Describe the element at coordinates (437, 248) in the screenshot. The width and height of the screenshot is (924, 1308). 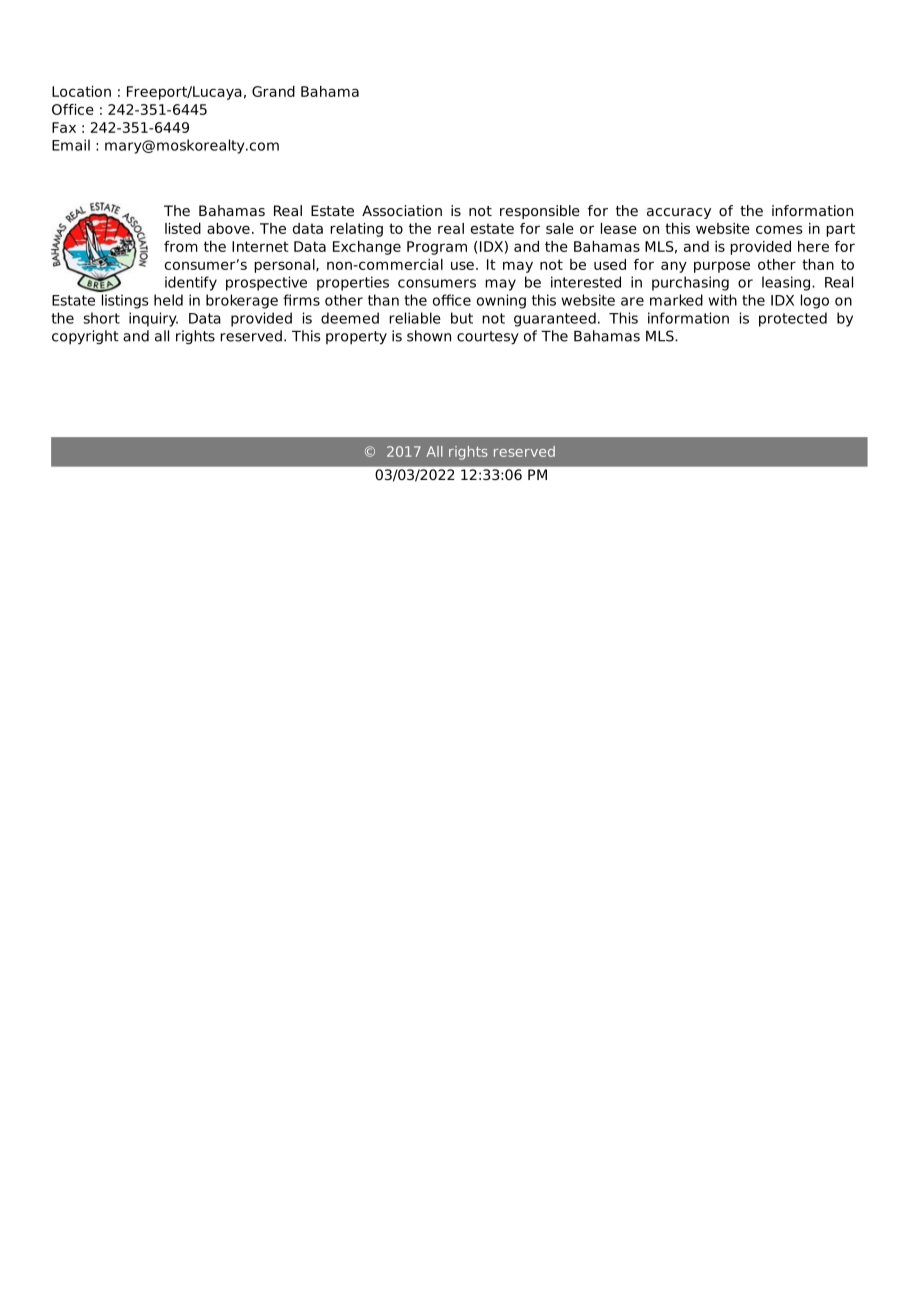
I see `Program` at that location.
